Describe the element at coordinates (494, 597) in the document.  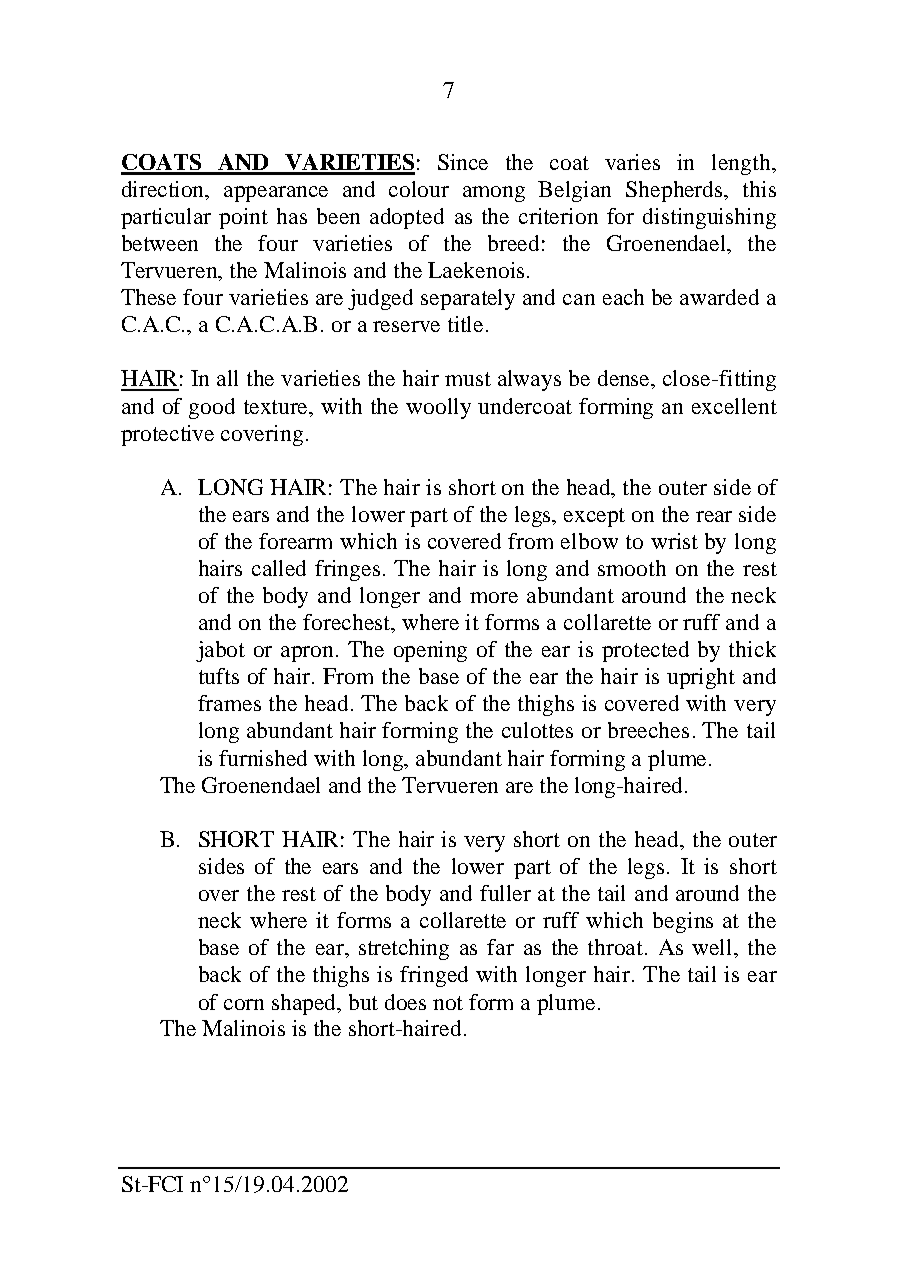
I see `more` at that location.
